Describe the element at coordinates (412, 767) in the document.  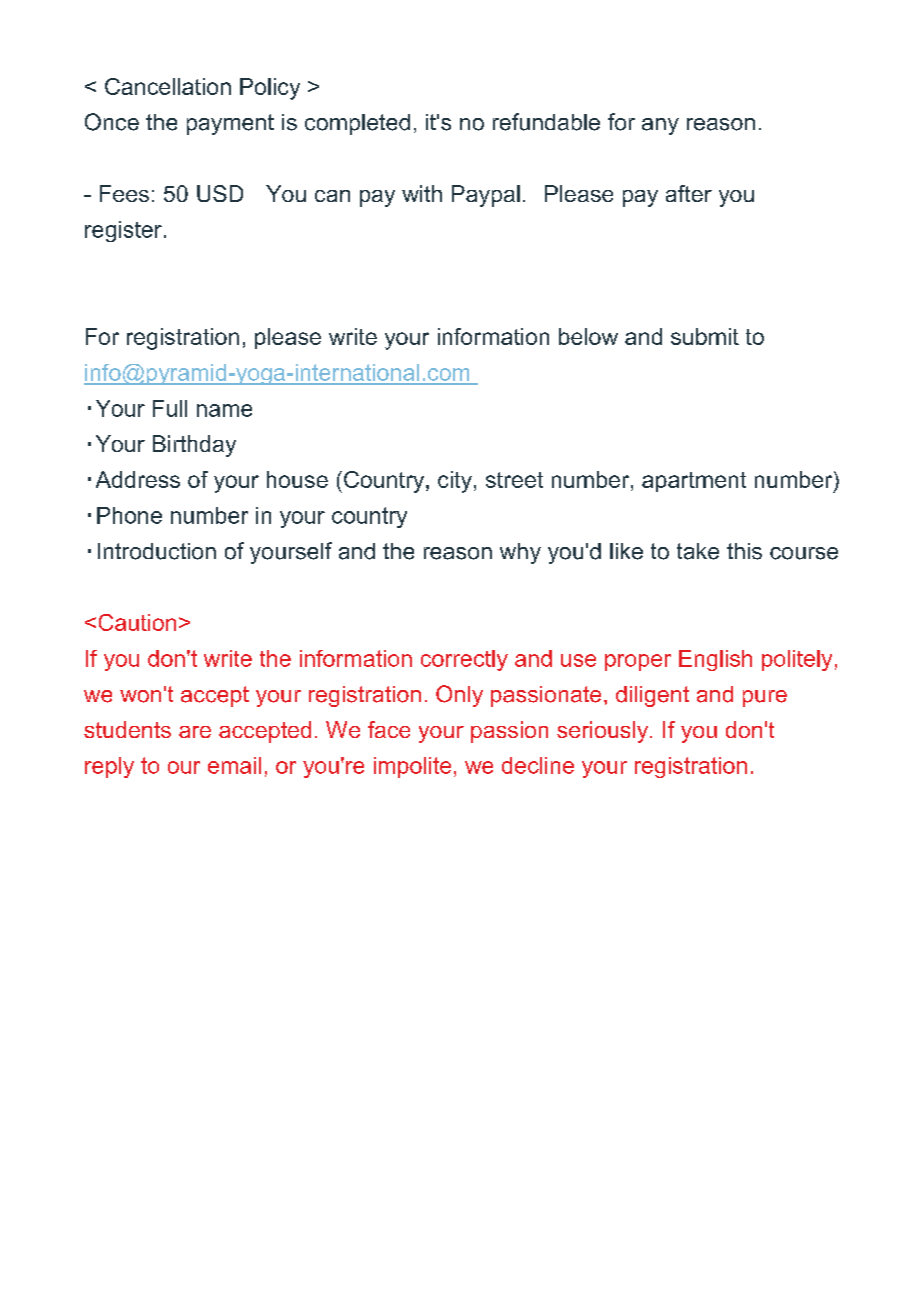
I see `impolite` at that location.
